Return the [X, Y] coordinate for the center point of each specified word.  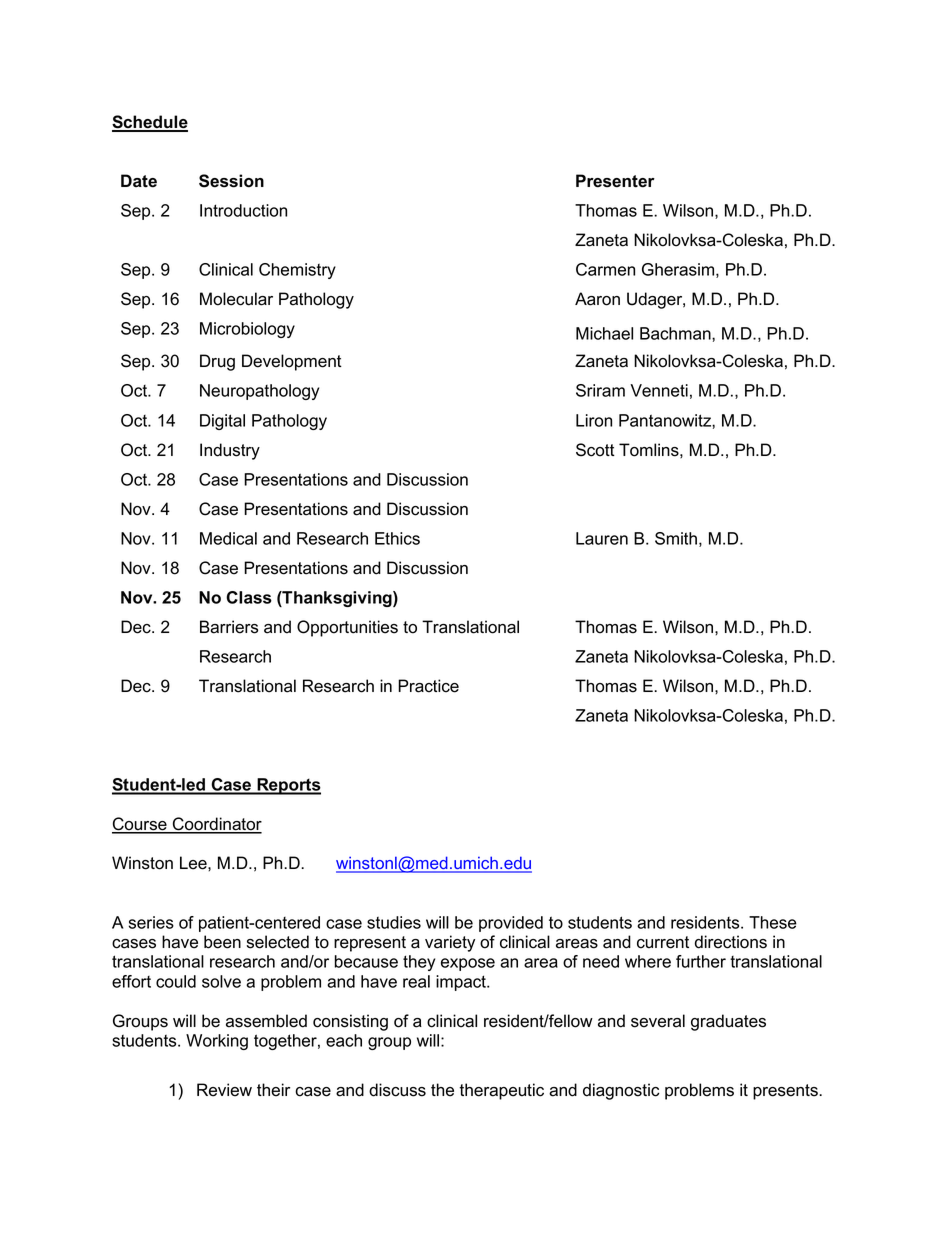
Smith [676, 538]
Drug [217, 362]
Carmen [605, 269]
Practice [428, 686]
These [773, 922]
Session [231, 181]
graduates [728, 1022]
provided [511, 924]
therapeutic [501, 1091]
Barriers [229, 627]
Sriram [600, 390]
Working [217, 1042]
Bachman [676, 333]
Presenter [615, 181]
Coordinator [216, 825]
